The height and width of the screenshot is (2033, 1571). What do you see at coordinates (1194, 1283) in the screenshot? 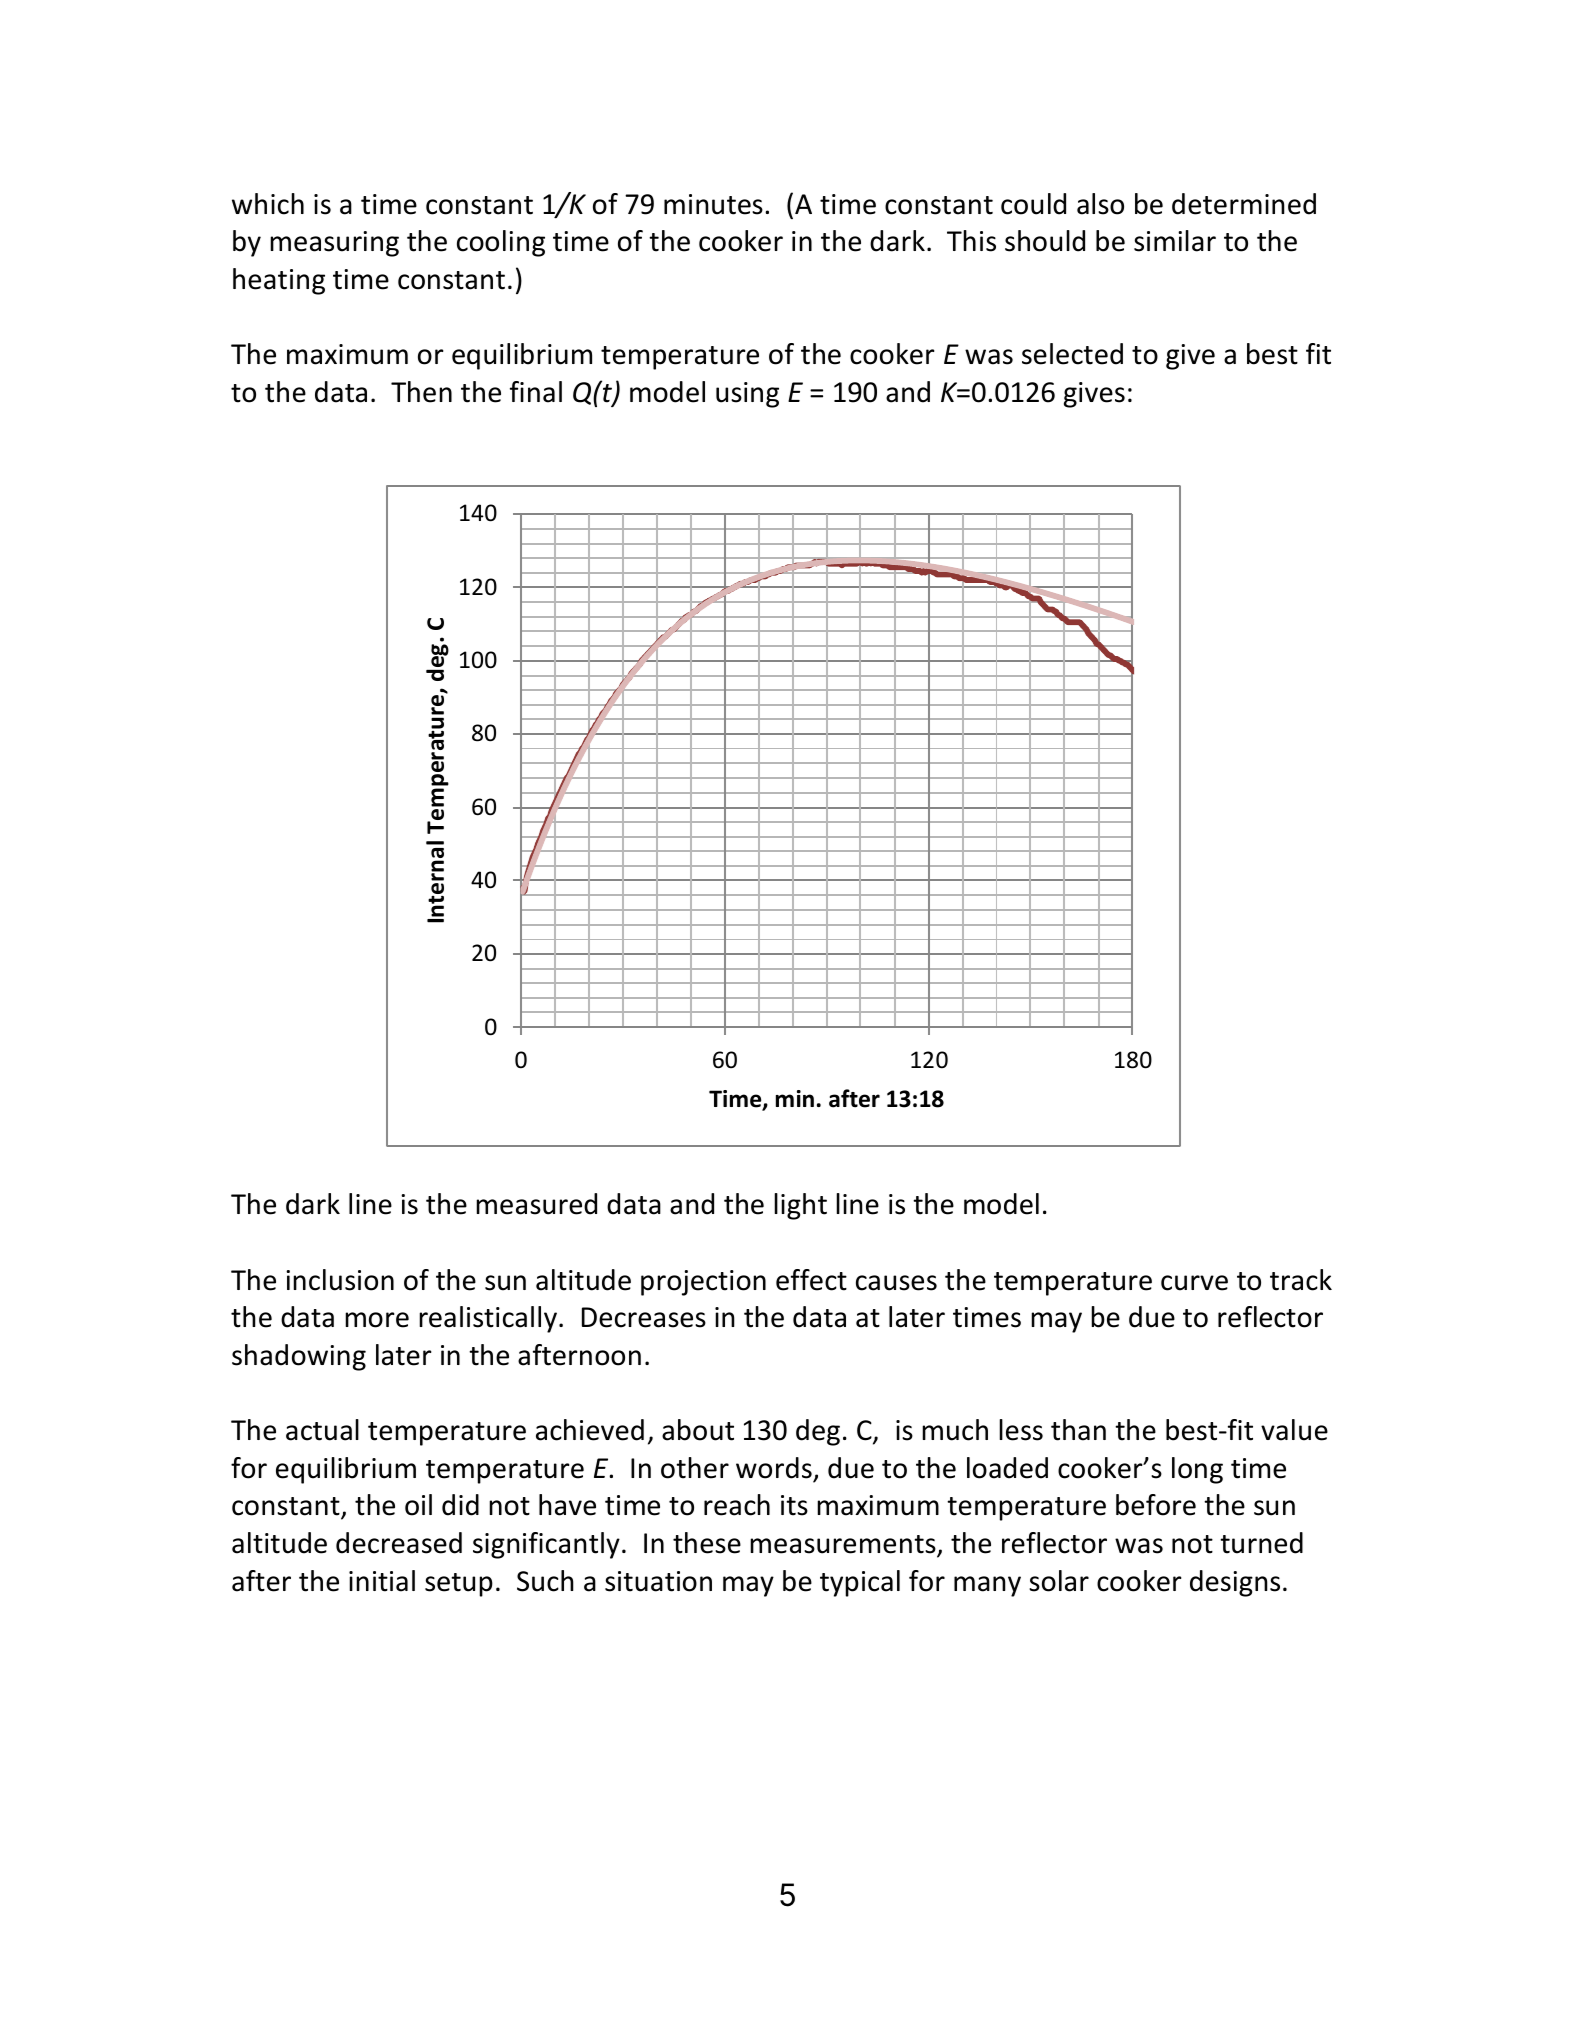
I see `curve` at bounding box center [1194, 1283].
